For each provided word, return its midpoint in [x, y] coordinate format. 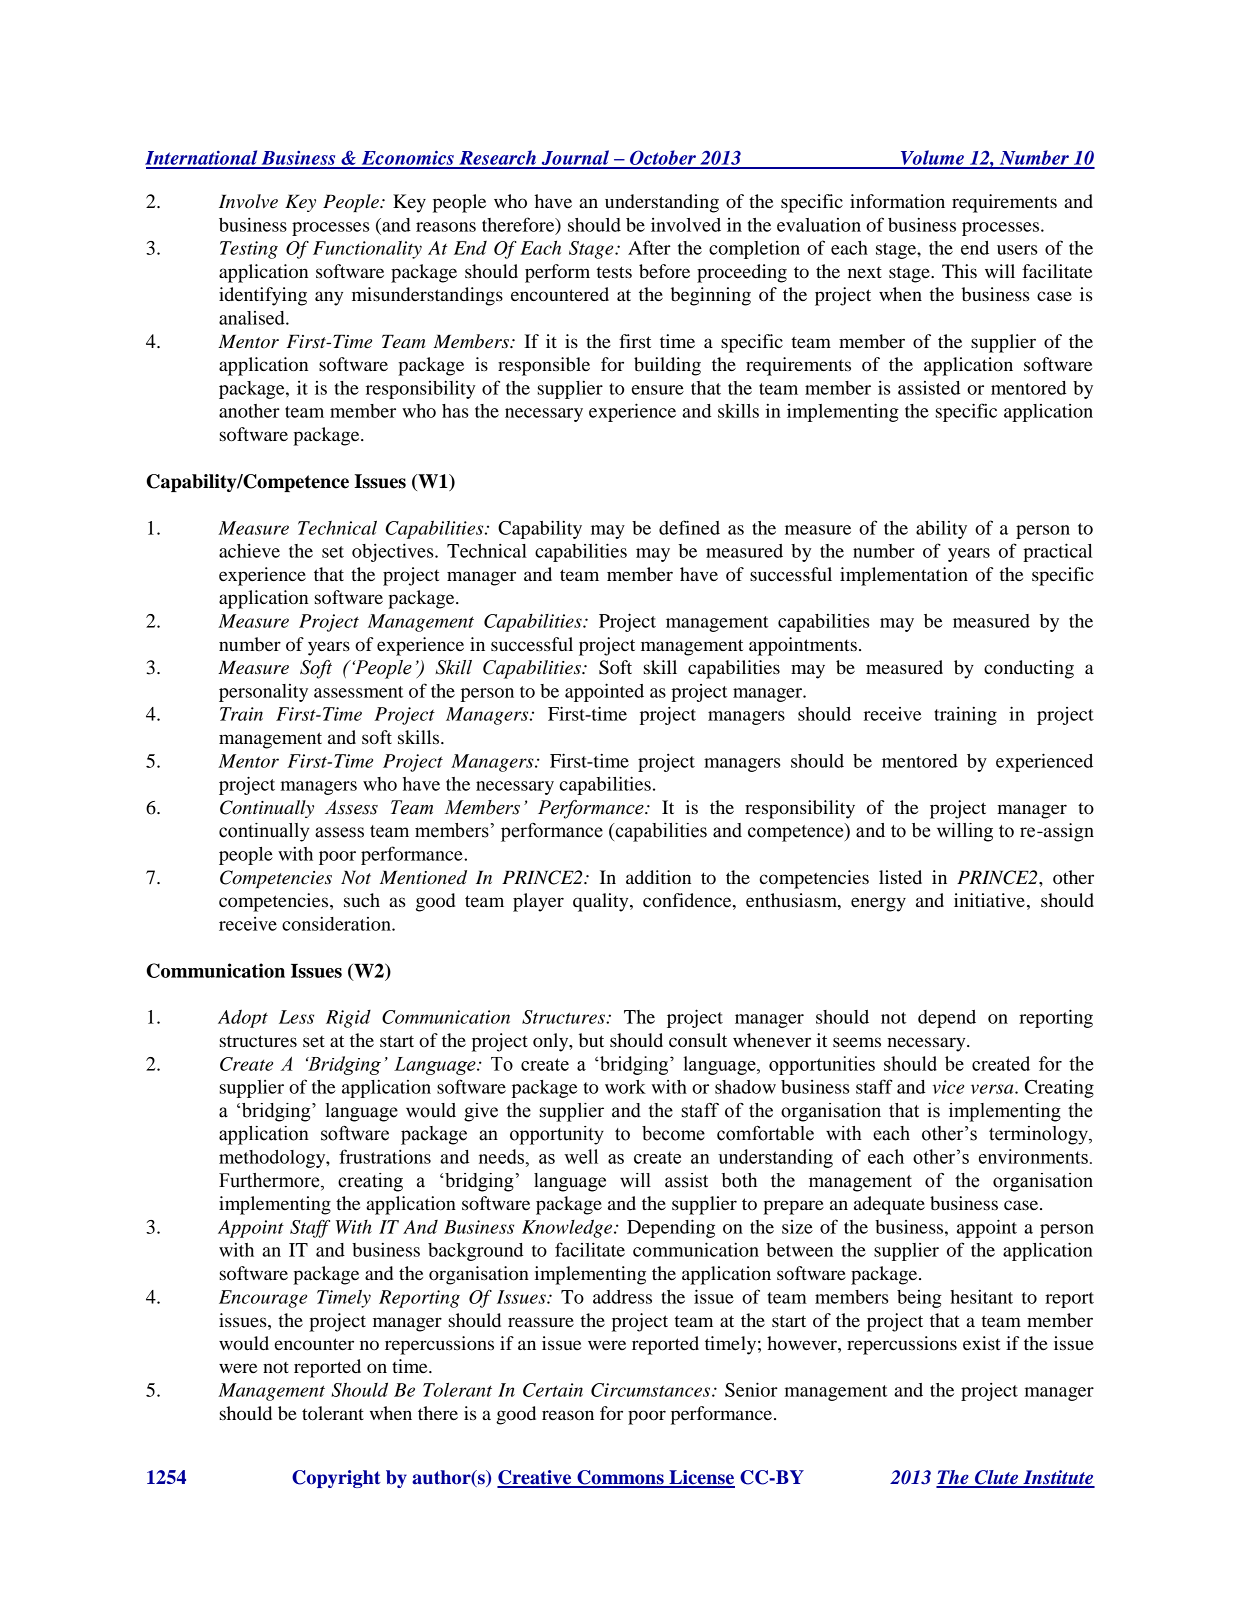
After [649, 247]
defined [689, 527]
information [897, 201]
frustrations [385, 1156]
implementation [904, 576]
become [673, 1133]
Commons [620, 1478]
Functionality [367, 250]
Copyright [336, 1479]
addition [658, 877]
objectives [394, 552]
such [362, 900]
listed [900, 877]
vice [948, 1087]
